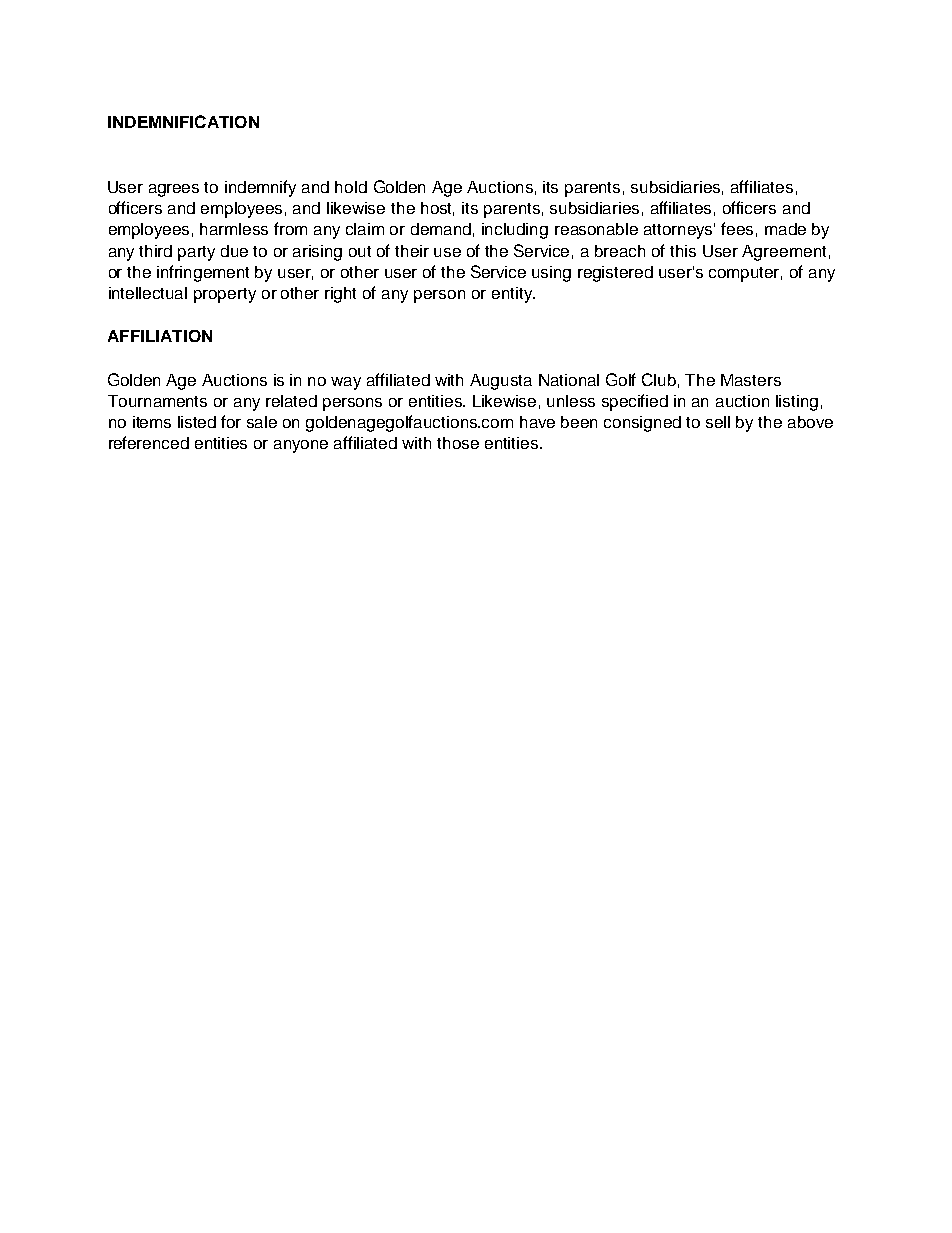 The image size is (952, 1233). I want to click on fees, so click(737, 228).
